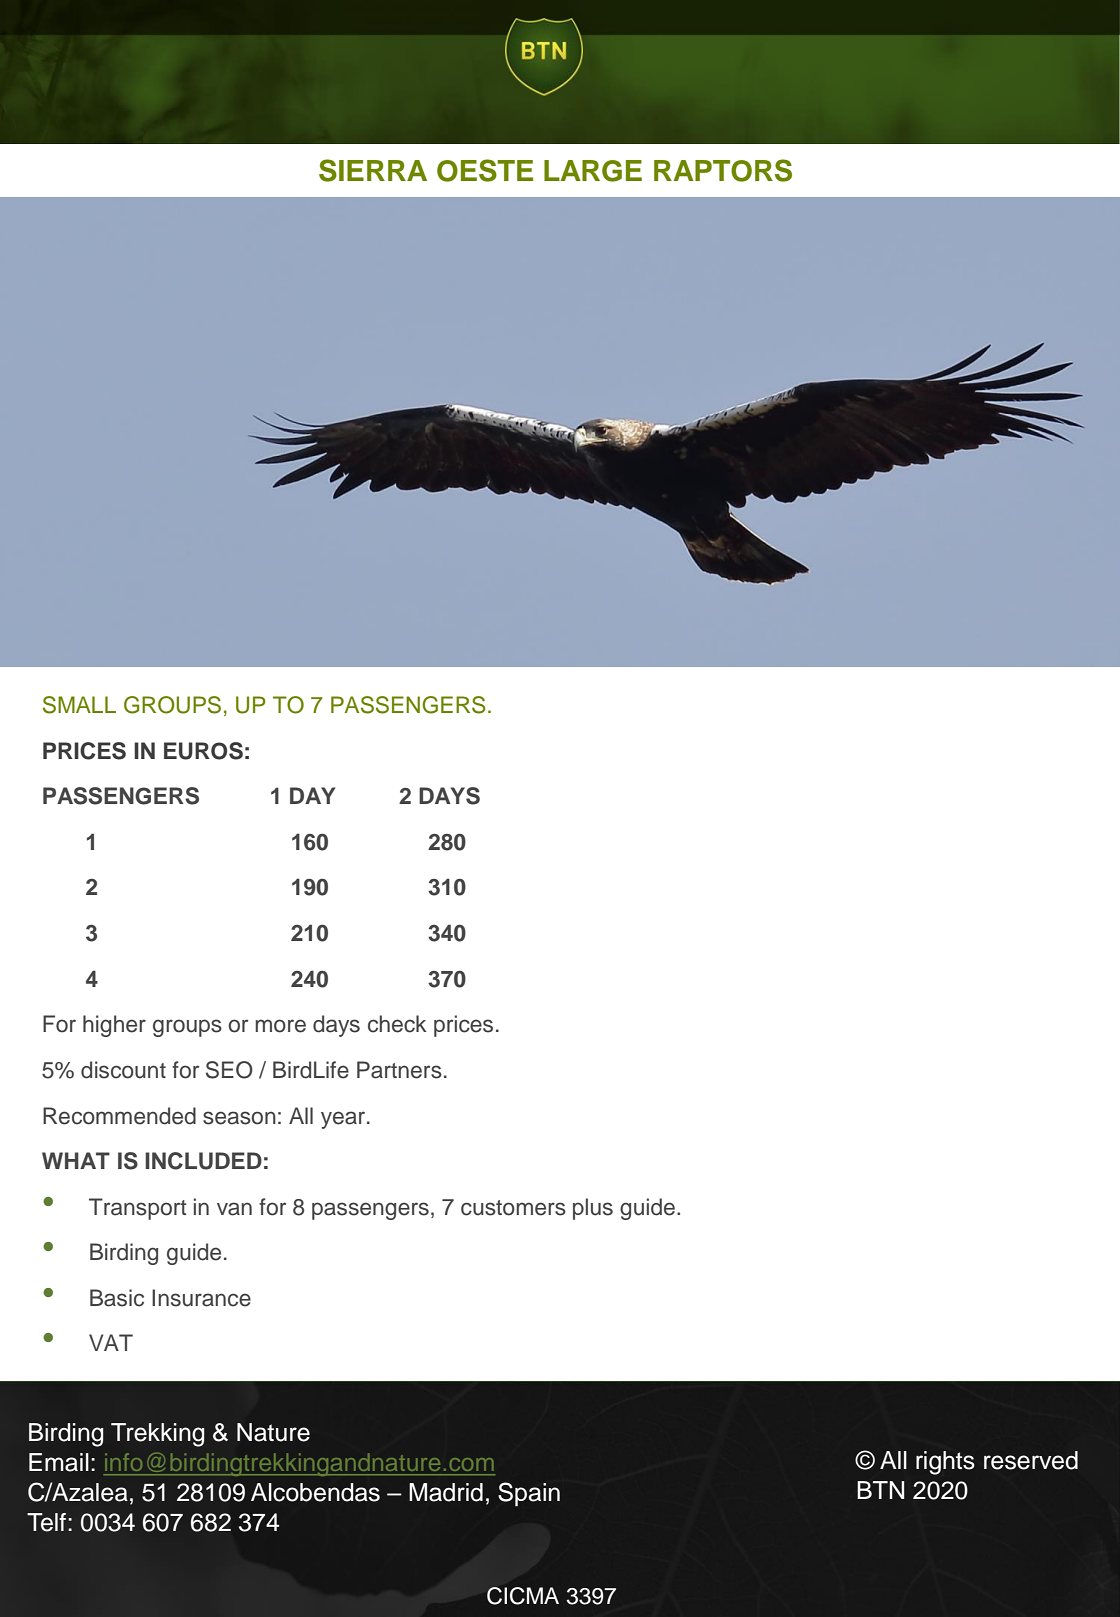 The width and height of the page is (1120, 1617). Describe the element at coordinates (399, 1070) in the page. I see `Partners` at that location.
